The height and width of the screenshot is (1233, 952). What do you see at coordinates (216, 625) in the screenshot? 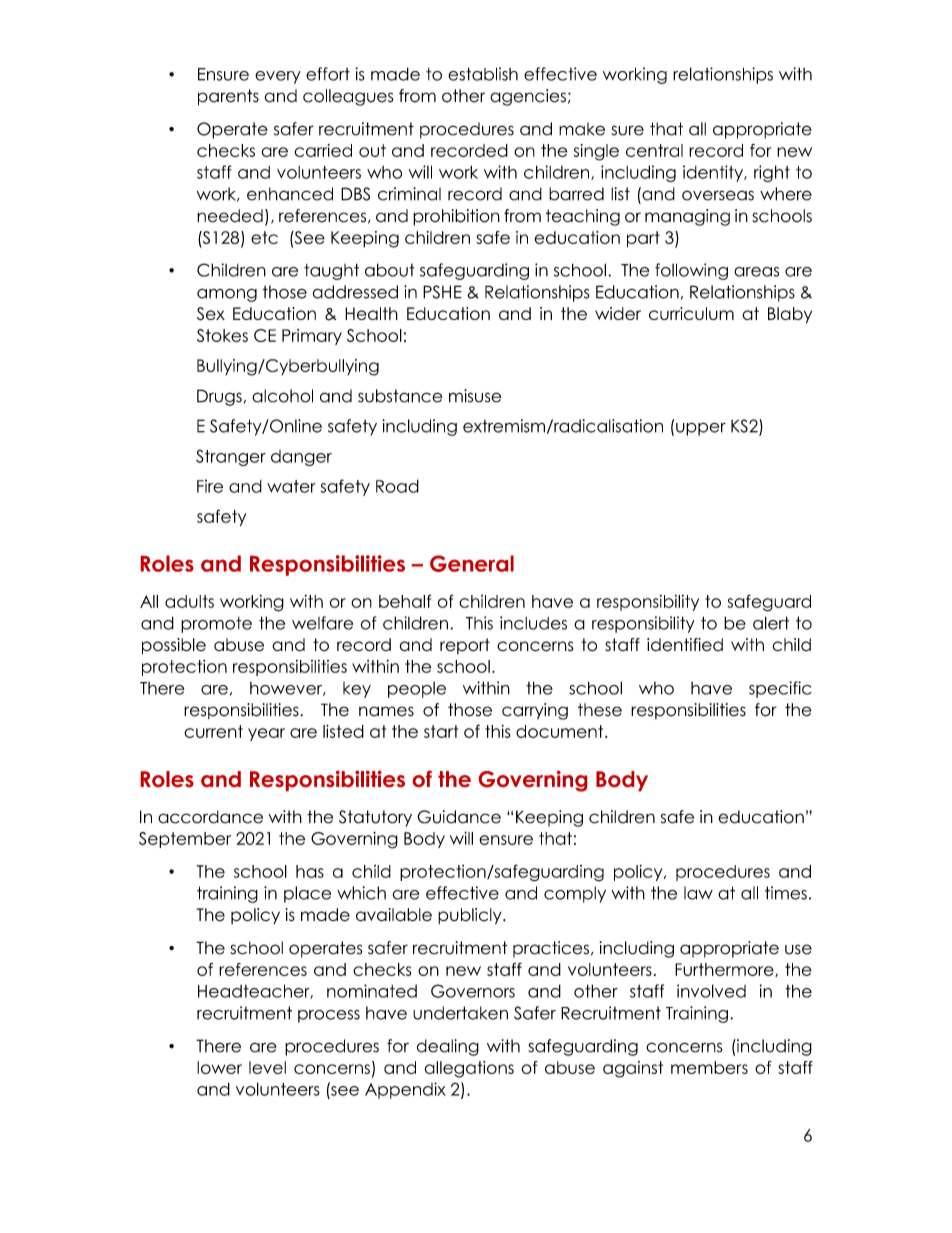
I see `promote` at bounding box center [216, 625].
